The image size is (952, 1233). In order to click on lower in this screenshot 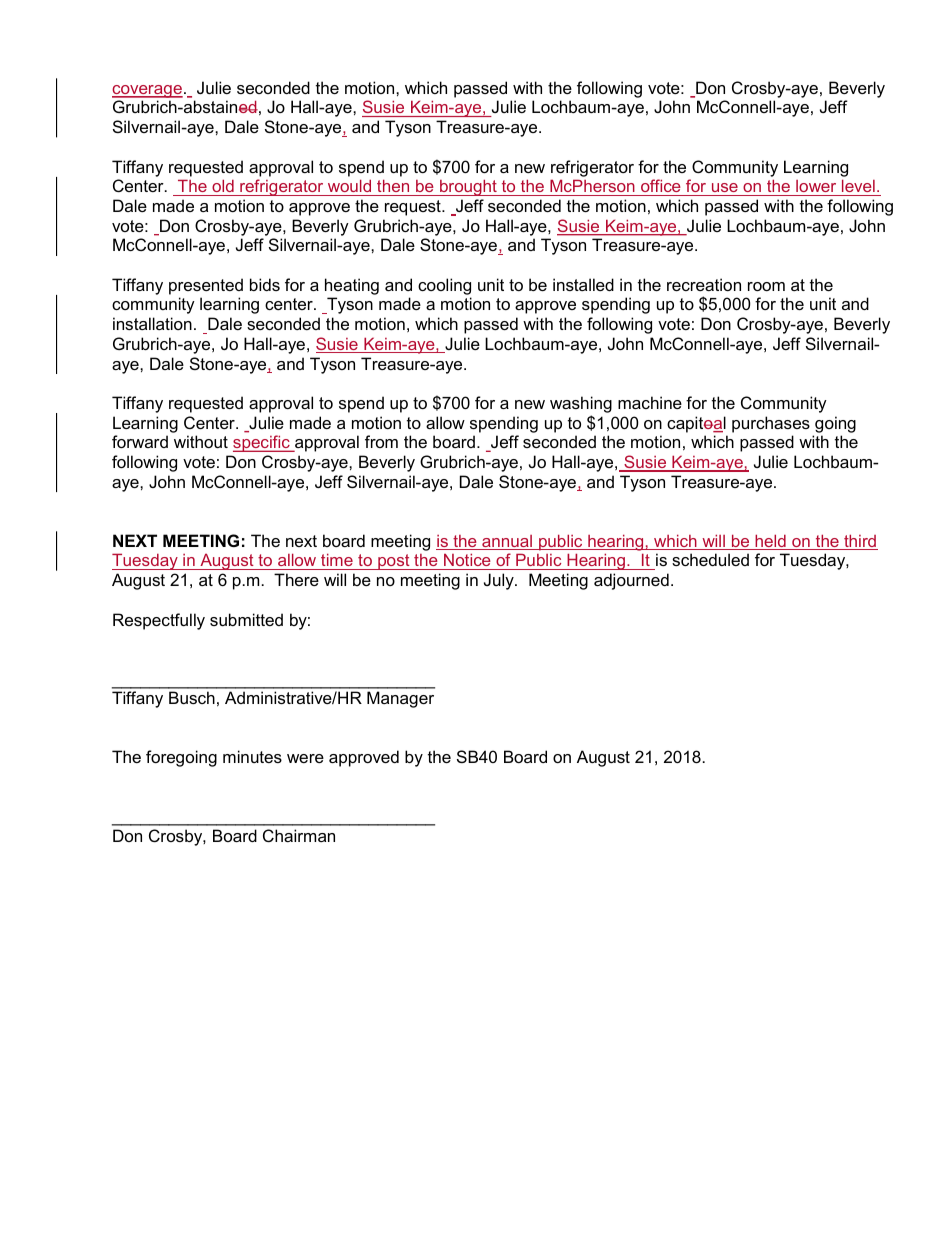, I will do `click(816, 186)`.
